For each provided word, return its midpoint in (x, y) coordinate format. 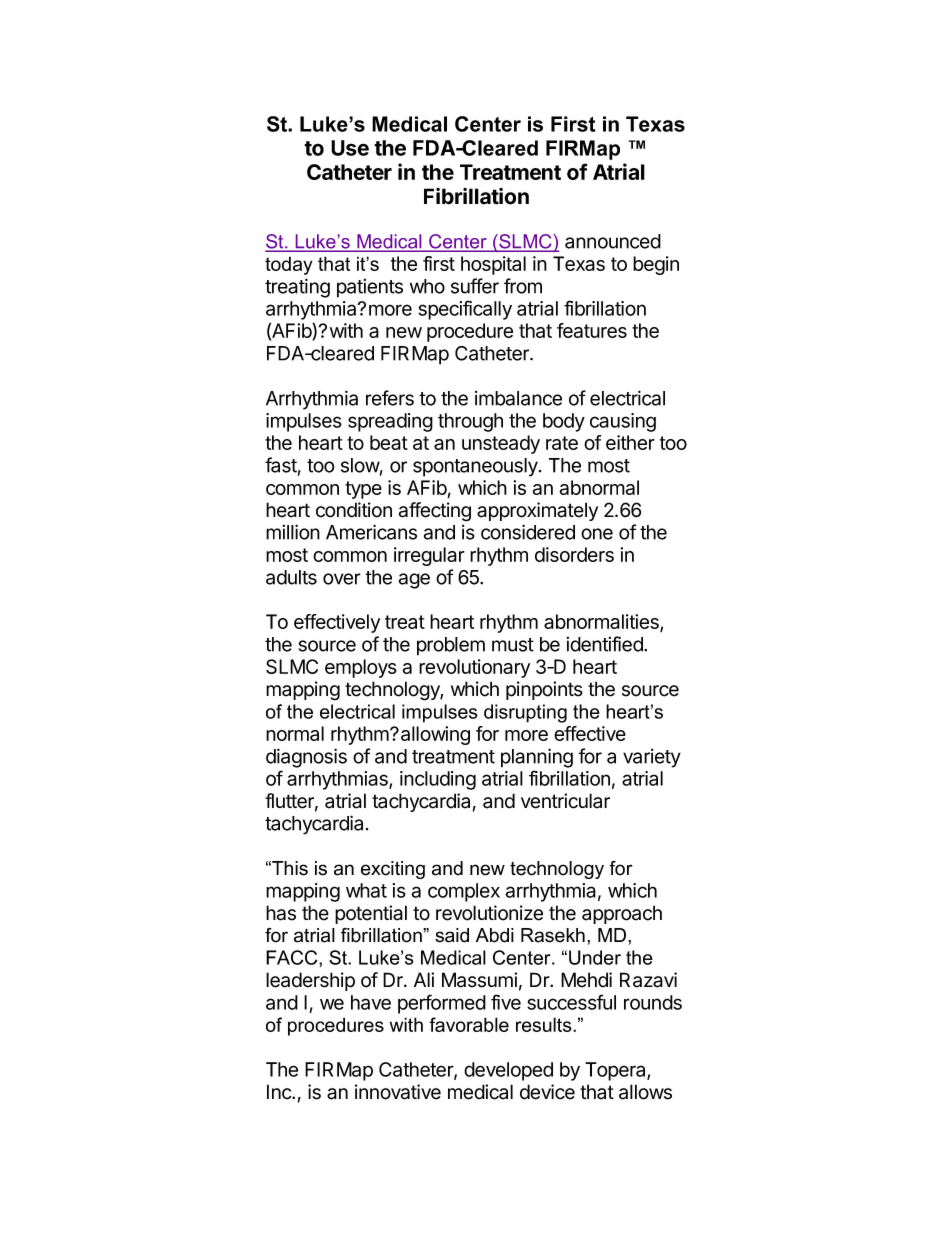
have (371, 1002)
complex (464, 892)
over (342, 579)
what (366, 890)
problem (451, 646)
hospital (493, 265)
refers (390, 398)
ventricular (565, 801)
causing (623, 422)
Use (350, 148)
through (470, 422)
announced (613, 241)
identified (606, 644)
